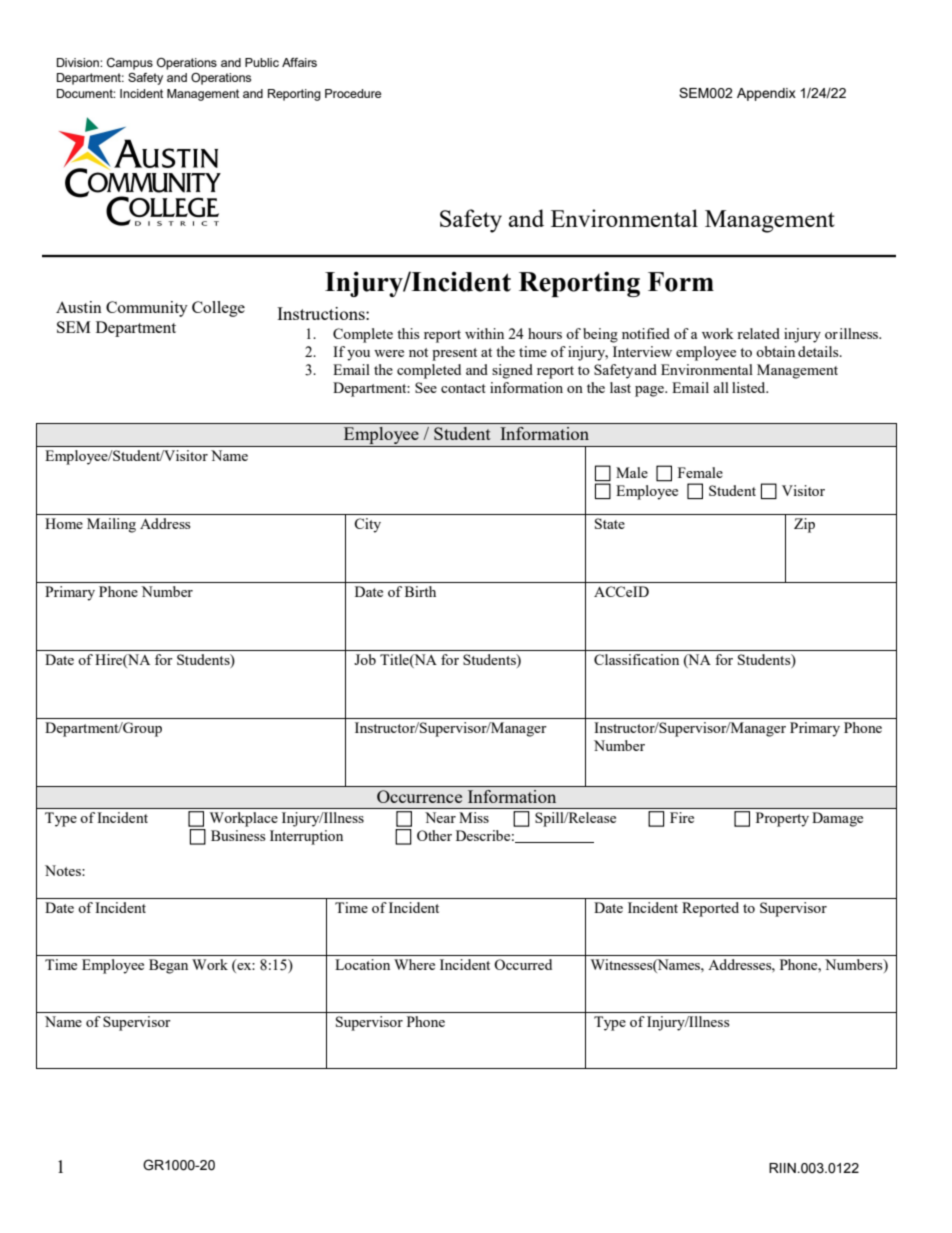 Image resolution: width=952 pixels, height=1233 pixels. Describe the element at coordinates (367, 525) in the page. I see `City` at that location.
